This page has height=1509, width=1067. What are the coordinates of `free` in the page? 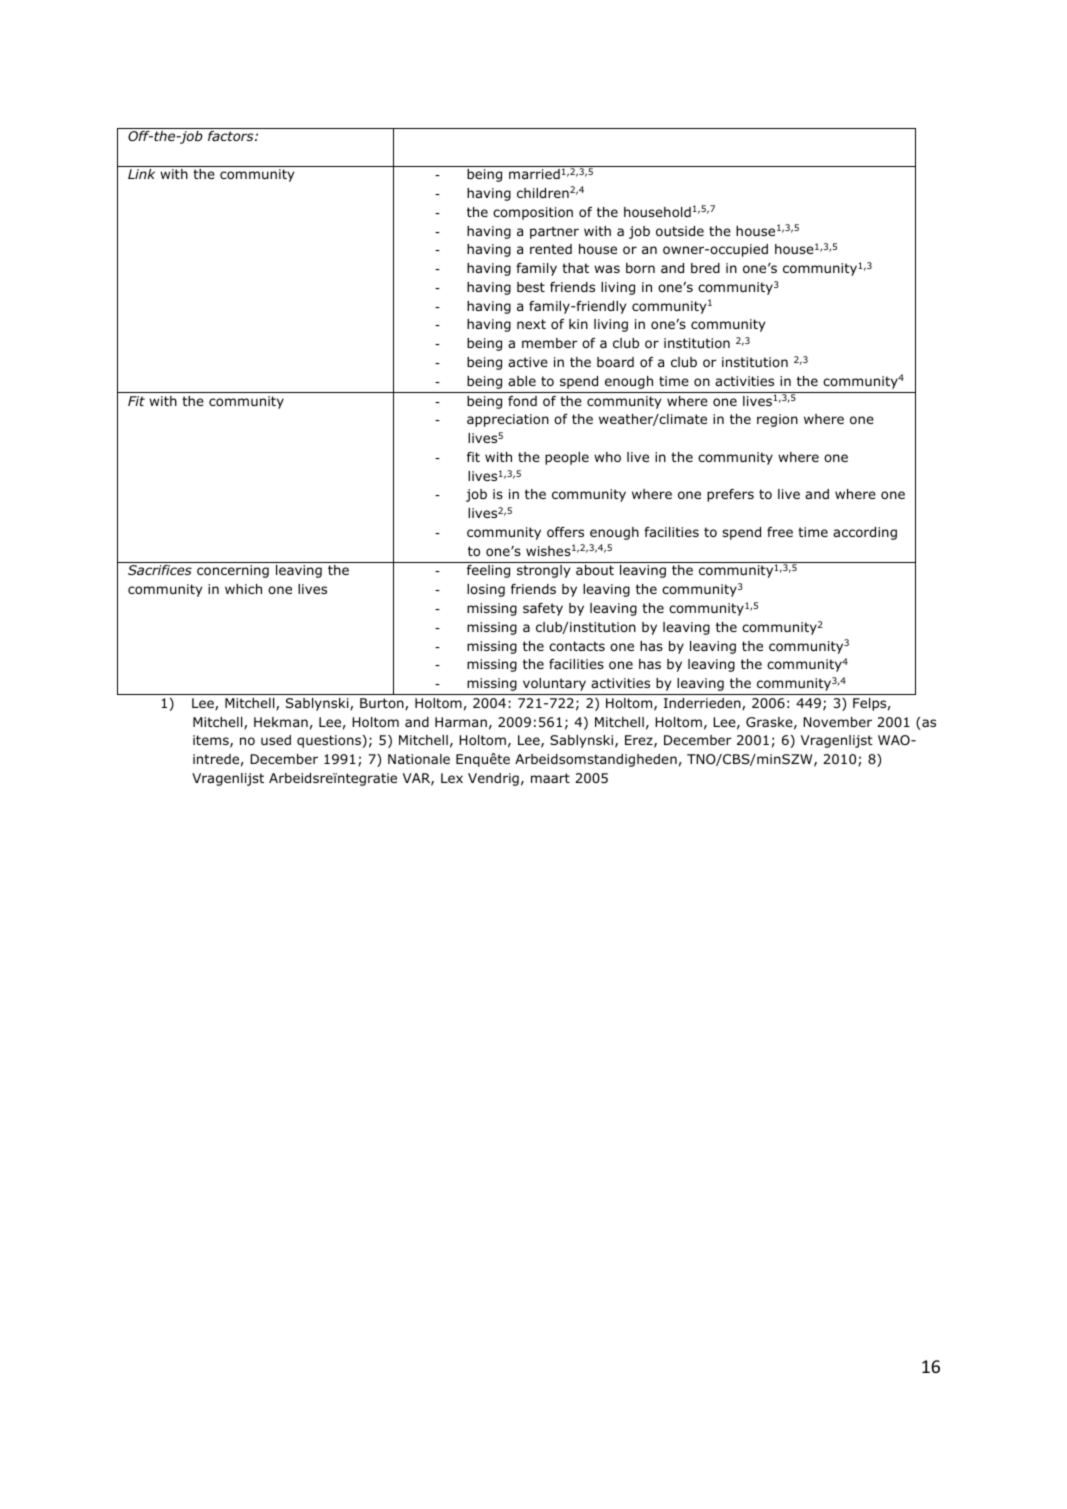 It's located at (780, 532).
